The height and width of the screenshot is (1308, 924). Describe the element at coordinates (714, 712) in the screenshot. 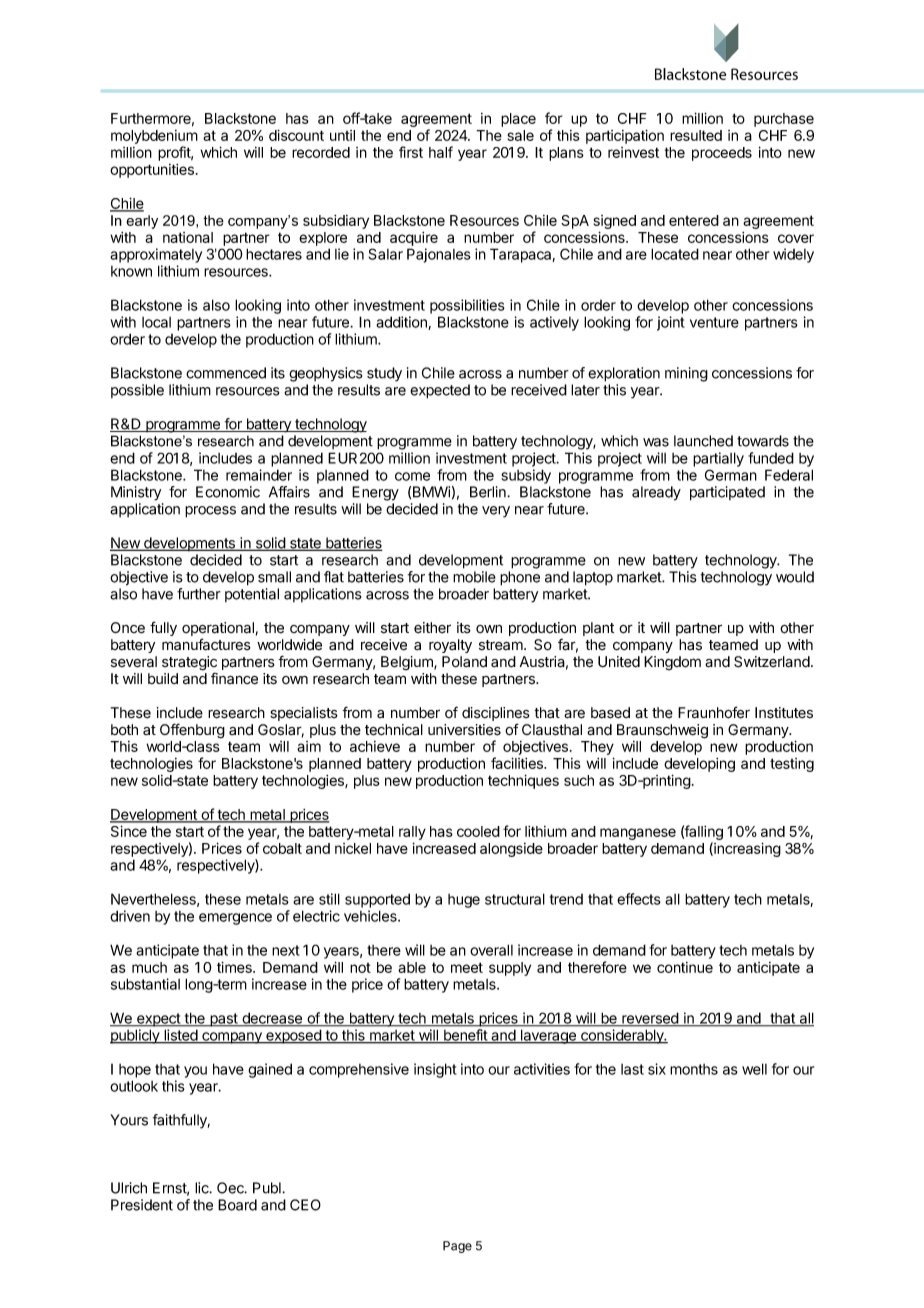

I see `Fraunhofer` at that location.
